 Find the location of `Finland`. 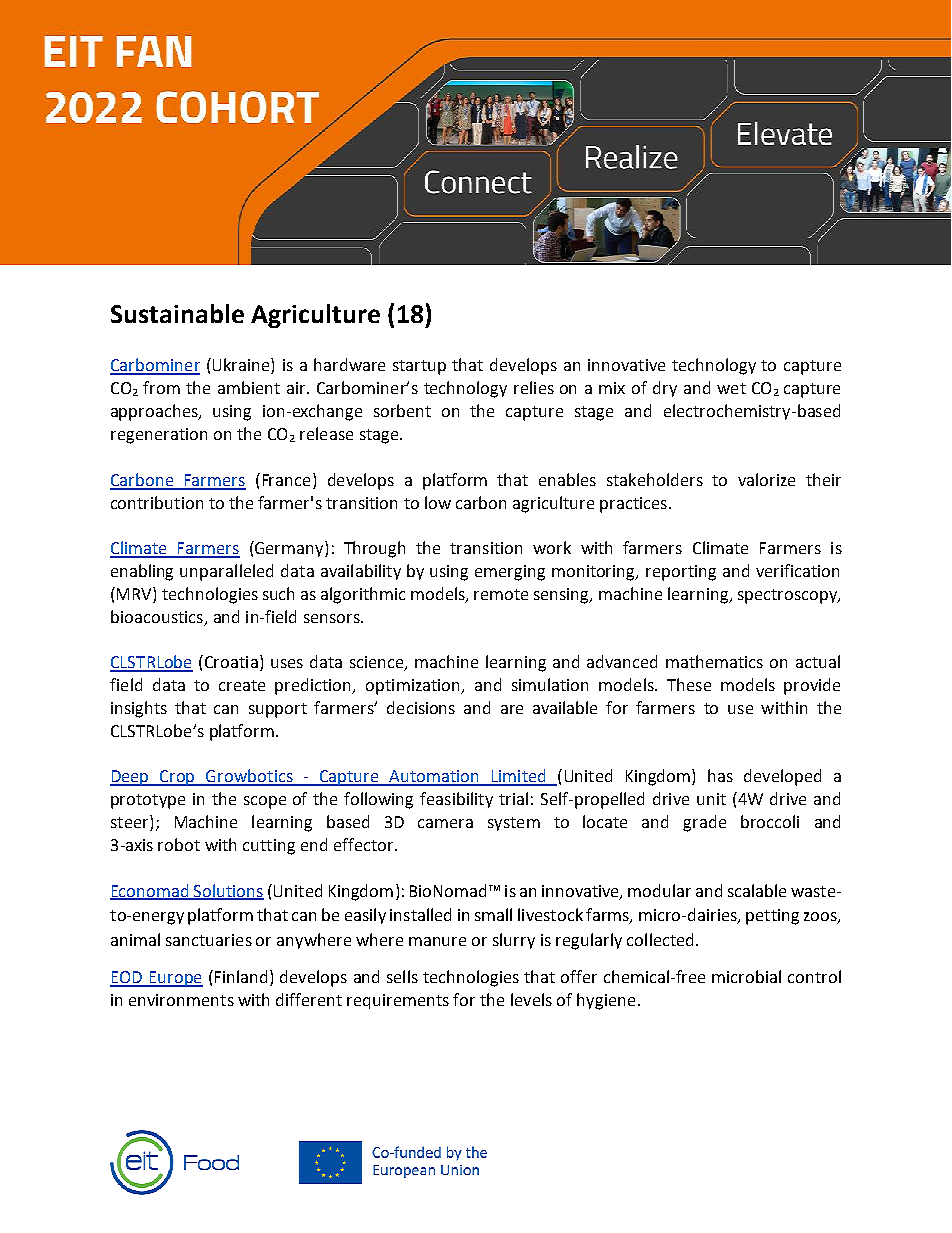

Finland is located at coordinates (239, 976).
